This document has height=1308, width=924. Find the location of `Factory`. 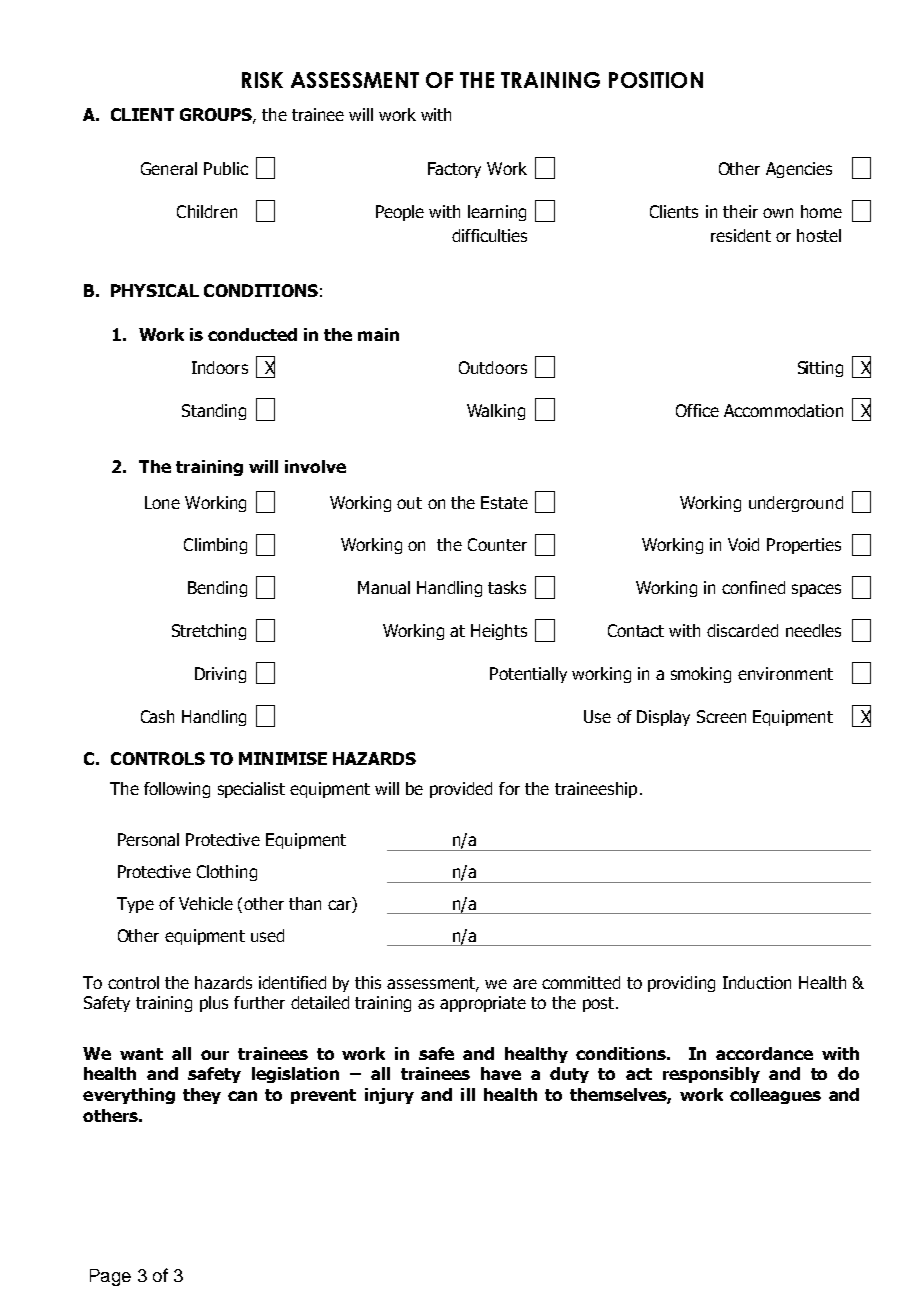

Factory is located at coordinates (454, 170).
